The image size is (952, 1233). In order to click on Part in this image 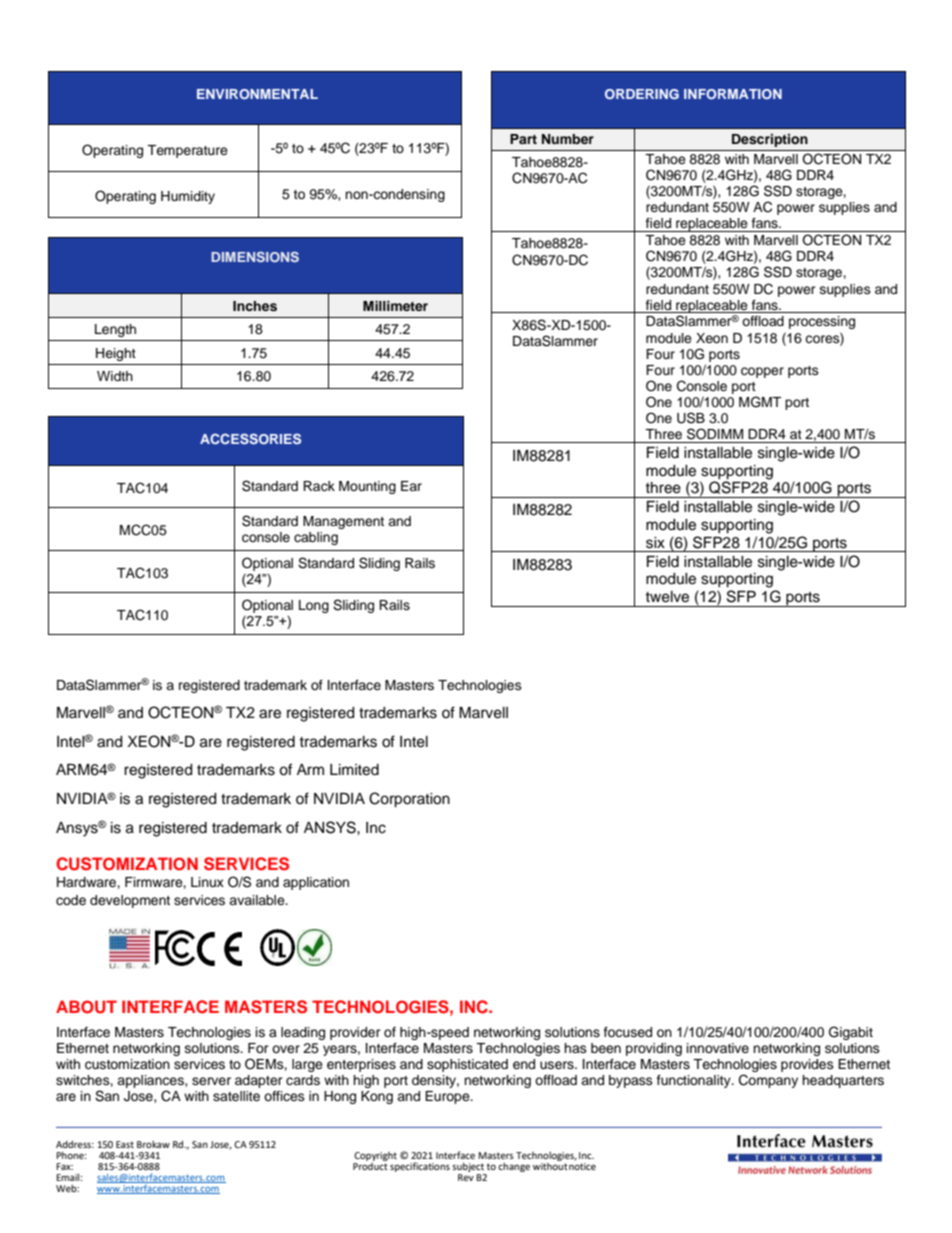, I will do `click(523, 139)`.
